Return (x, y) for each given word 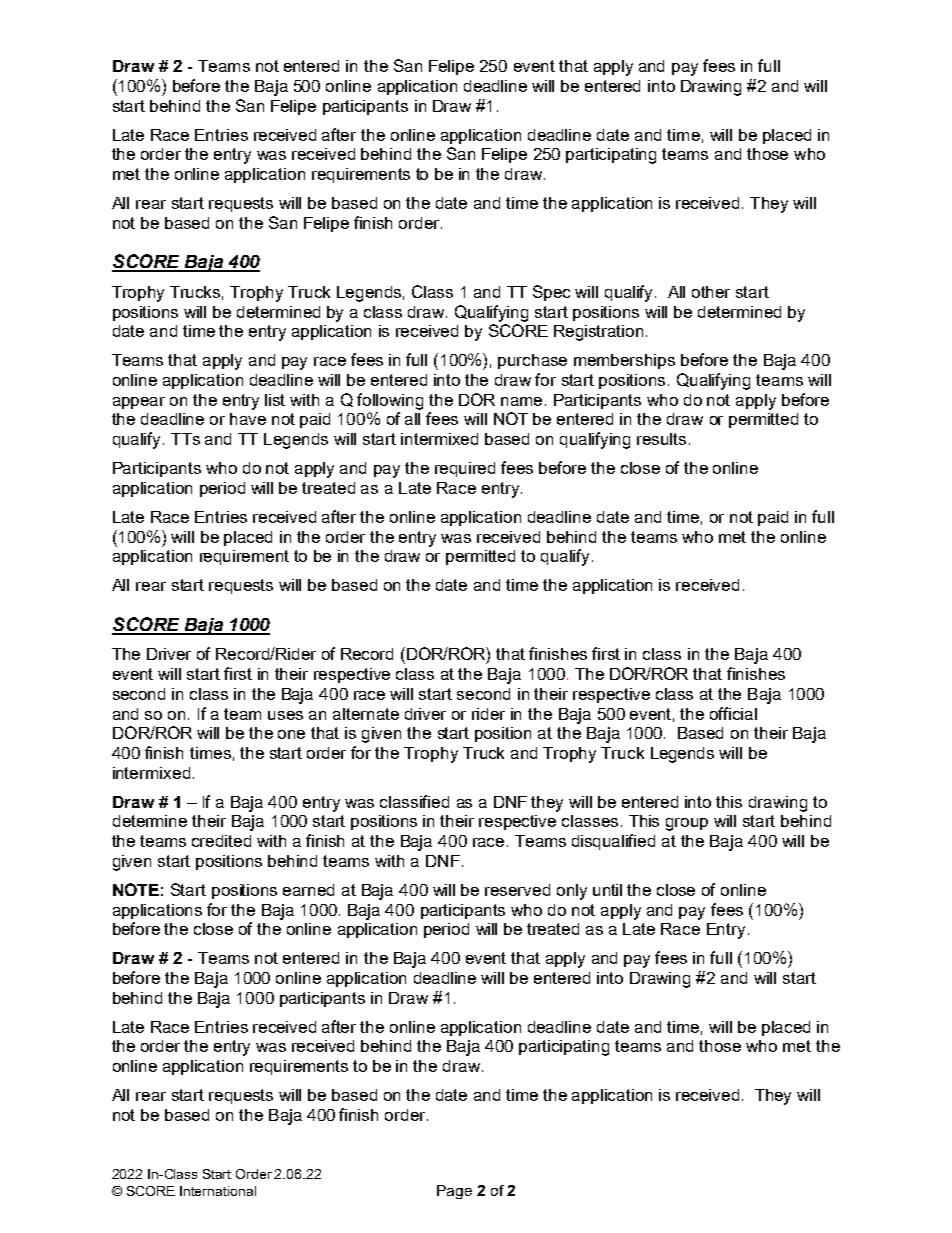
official (733, 713)
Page (454, 1192)
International (218, 1191)
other (711, 292)
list (275, 400)
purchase (532, 361)
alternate (366, 714)
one (291, 734)
